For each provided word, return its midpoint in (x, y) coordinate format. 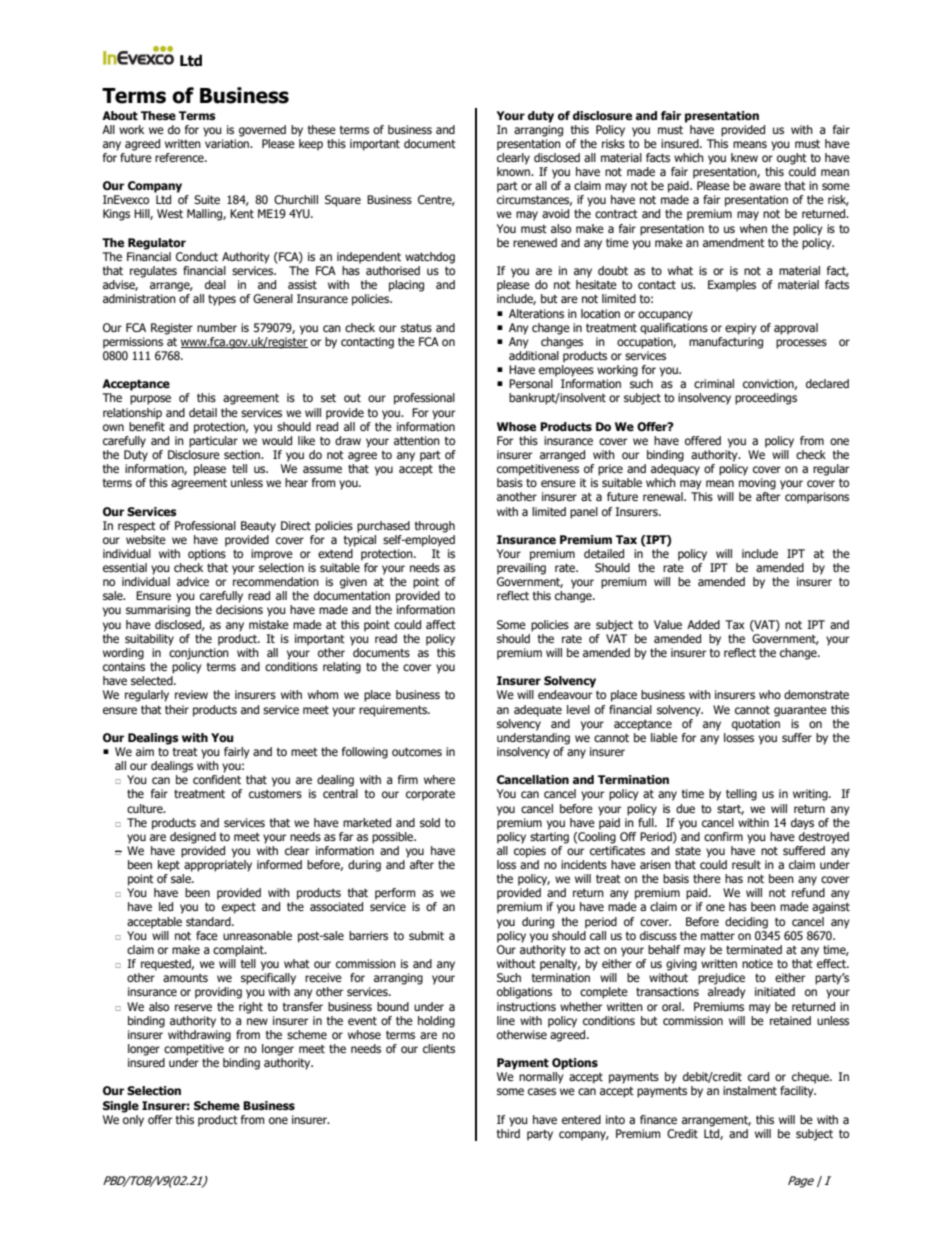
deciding (746, 923)
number (217, 327)
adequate (538, 711)
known (514, 171)
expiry (741, 329)
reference (180, 157)
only (133, 1119)
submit (426, 935)
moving (757, 484)
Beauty (258, 527)
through (435, 527)
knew (744, 157)
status (416, 328)
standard (209, 921)
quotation (756, 725)
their (177, 709)
